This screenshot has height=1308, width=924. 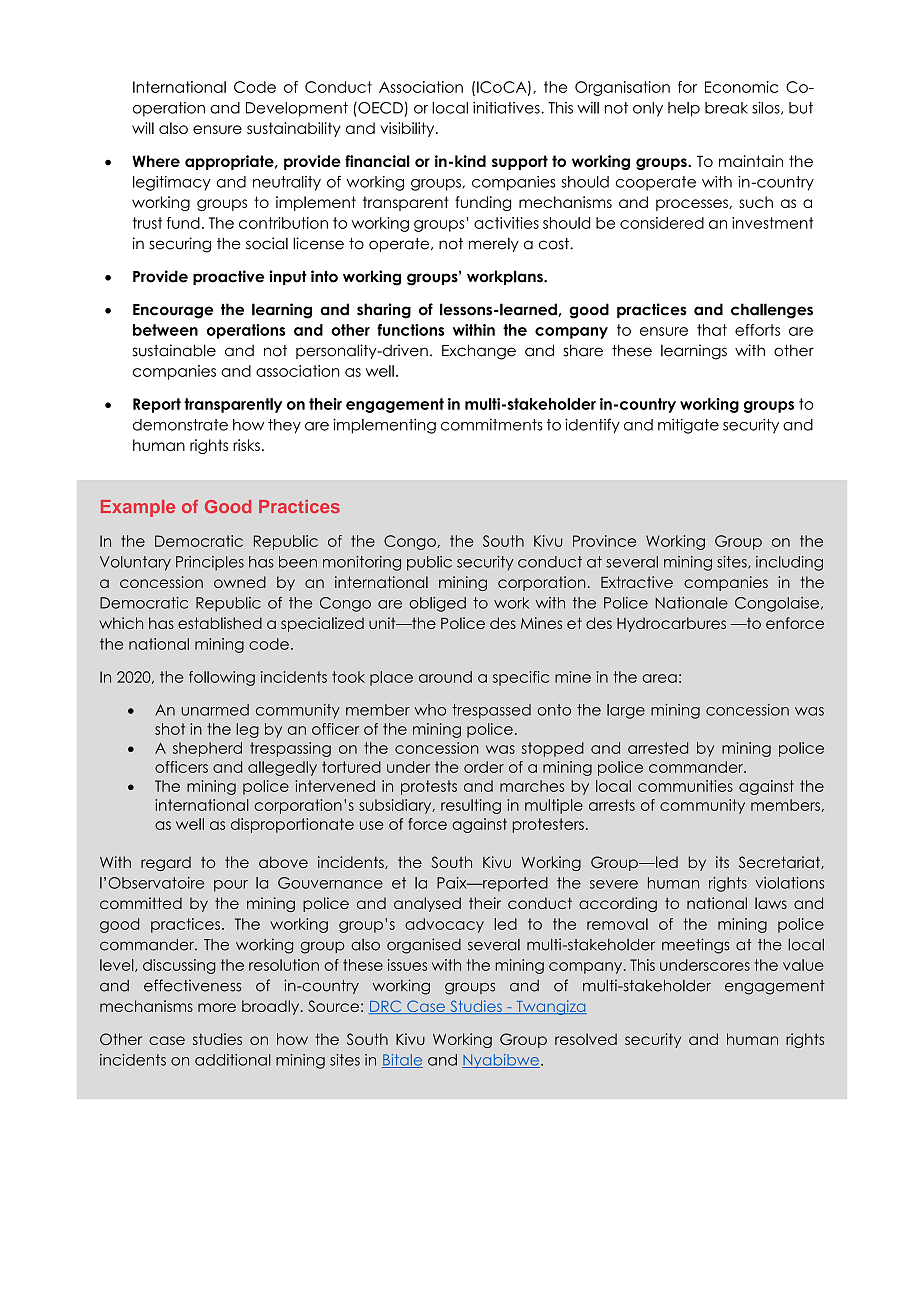 What do you see at coordinates (712, 330) in the screenshot?
I see `that` at bounding box center [712, 330].
